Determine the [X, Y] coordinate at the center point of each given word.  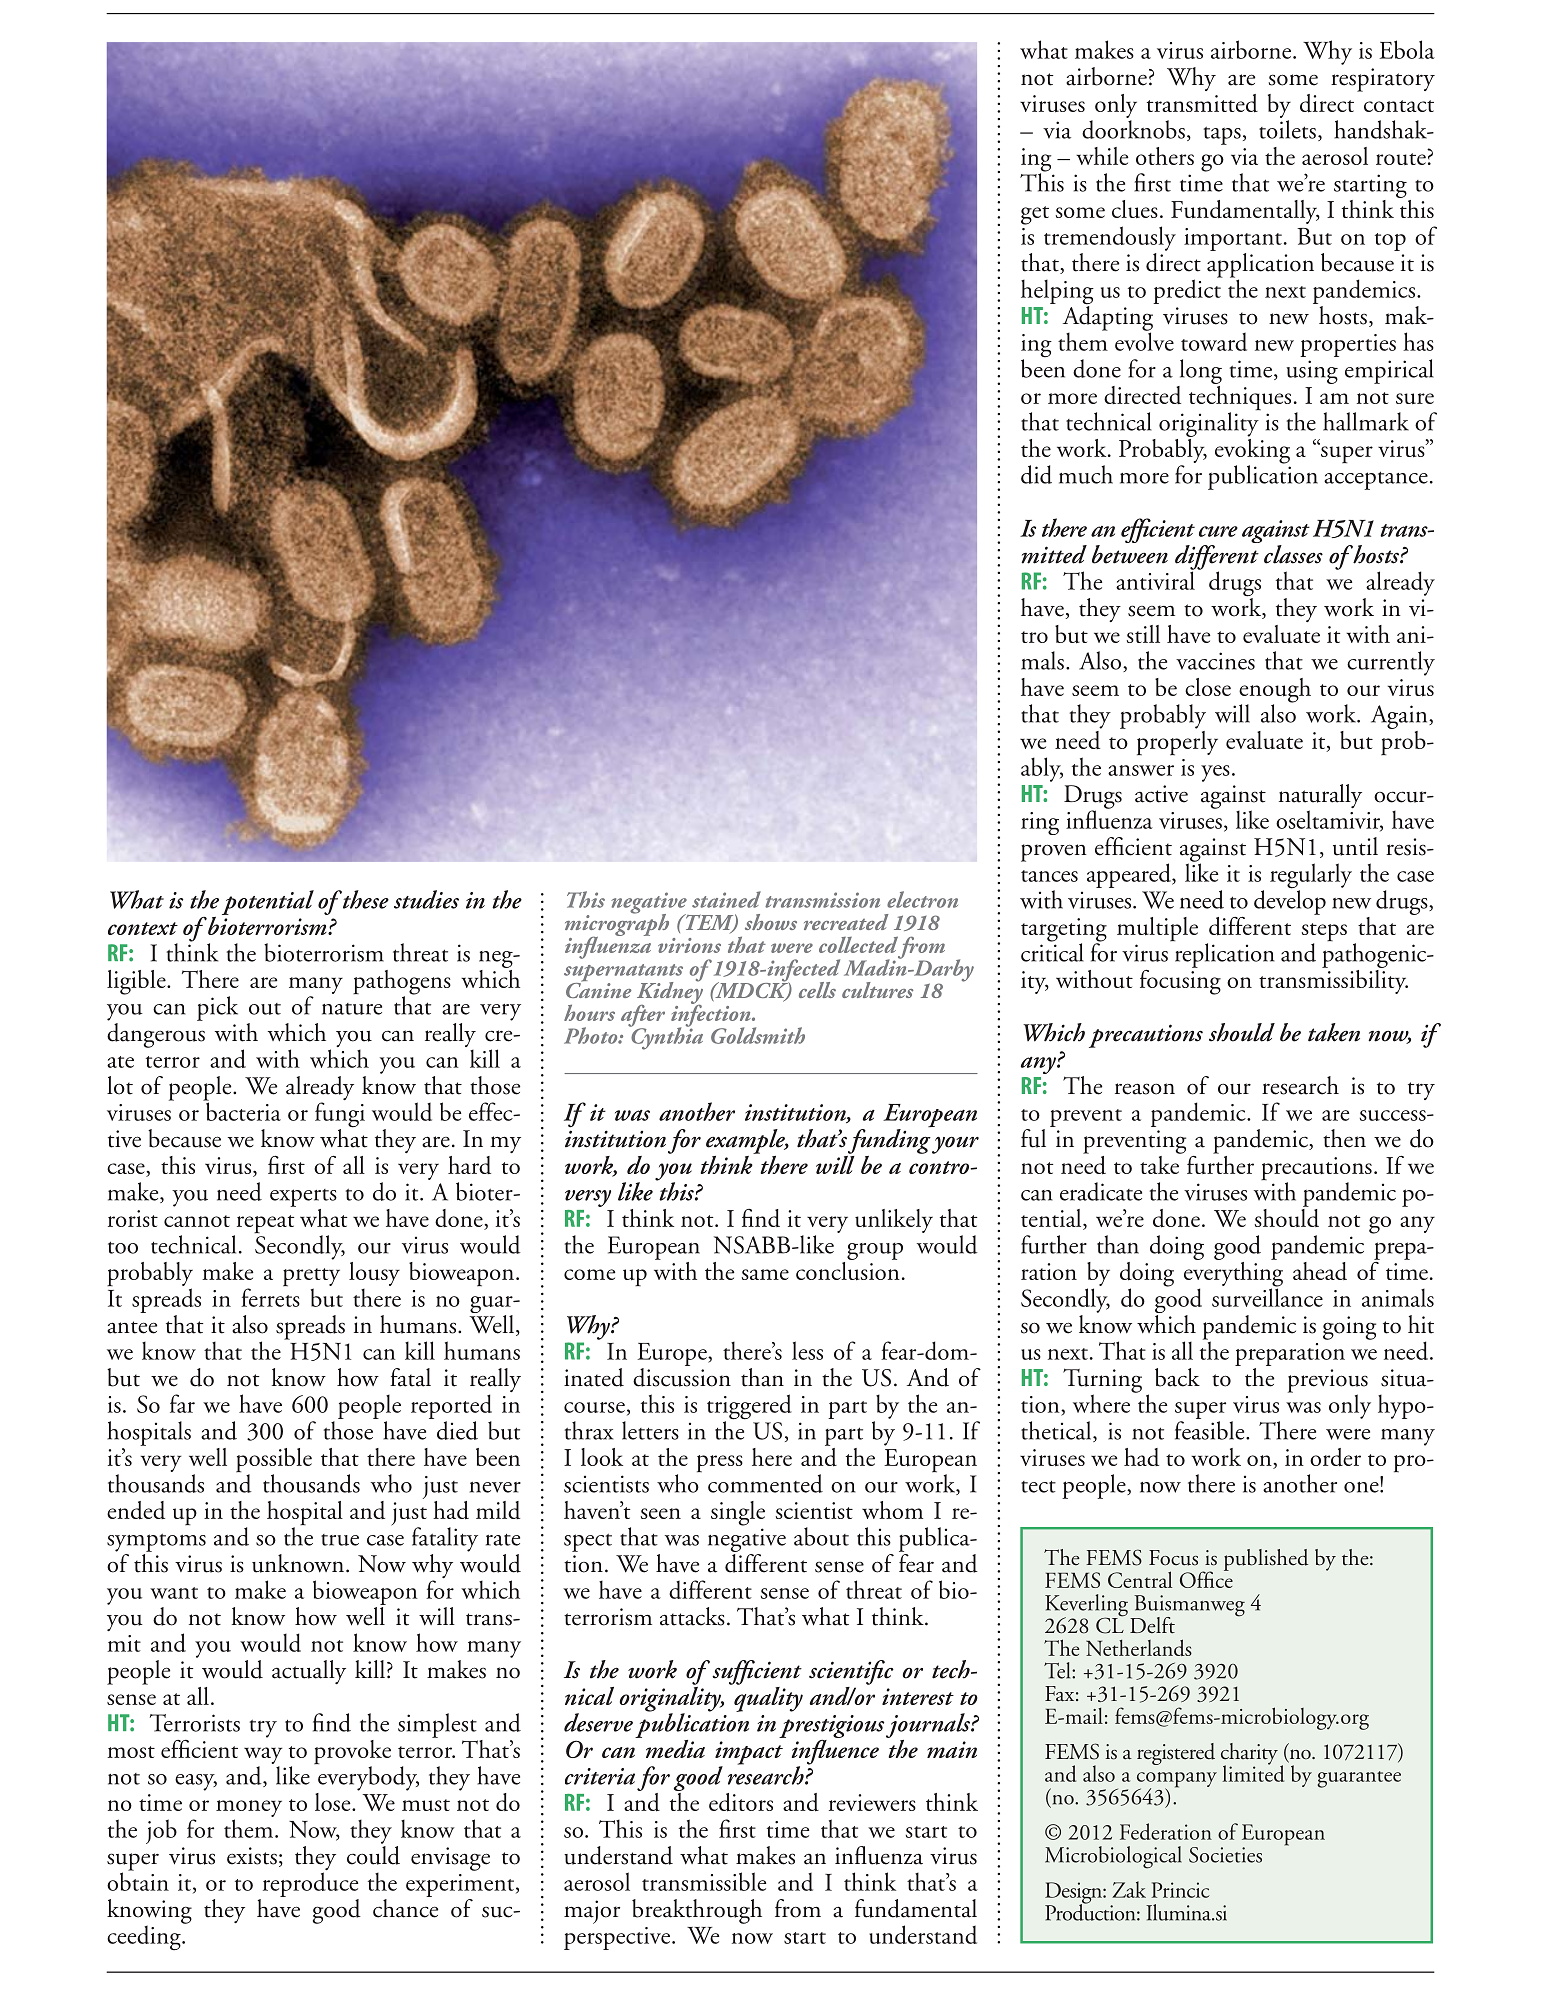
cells [817, 990]
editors [741, 1802]
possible [274, 1461]
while [1102, 156]
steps [1324, 933]
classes [1293, 554]
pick [217, 1008]
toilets [1287, 129]
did [1036, 474]
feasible [1211, 1430]
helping [1057, 293]
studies [426, 899]
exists [252, 1856]
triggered [749, 1408]
